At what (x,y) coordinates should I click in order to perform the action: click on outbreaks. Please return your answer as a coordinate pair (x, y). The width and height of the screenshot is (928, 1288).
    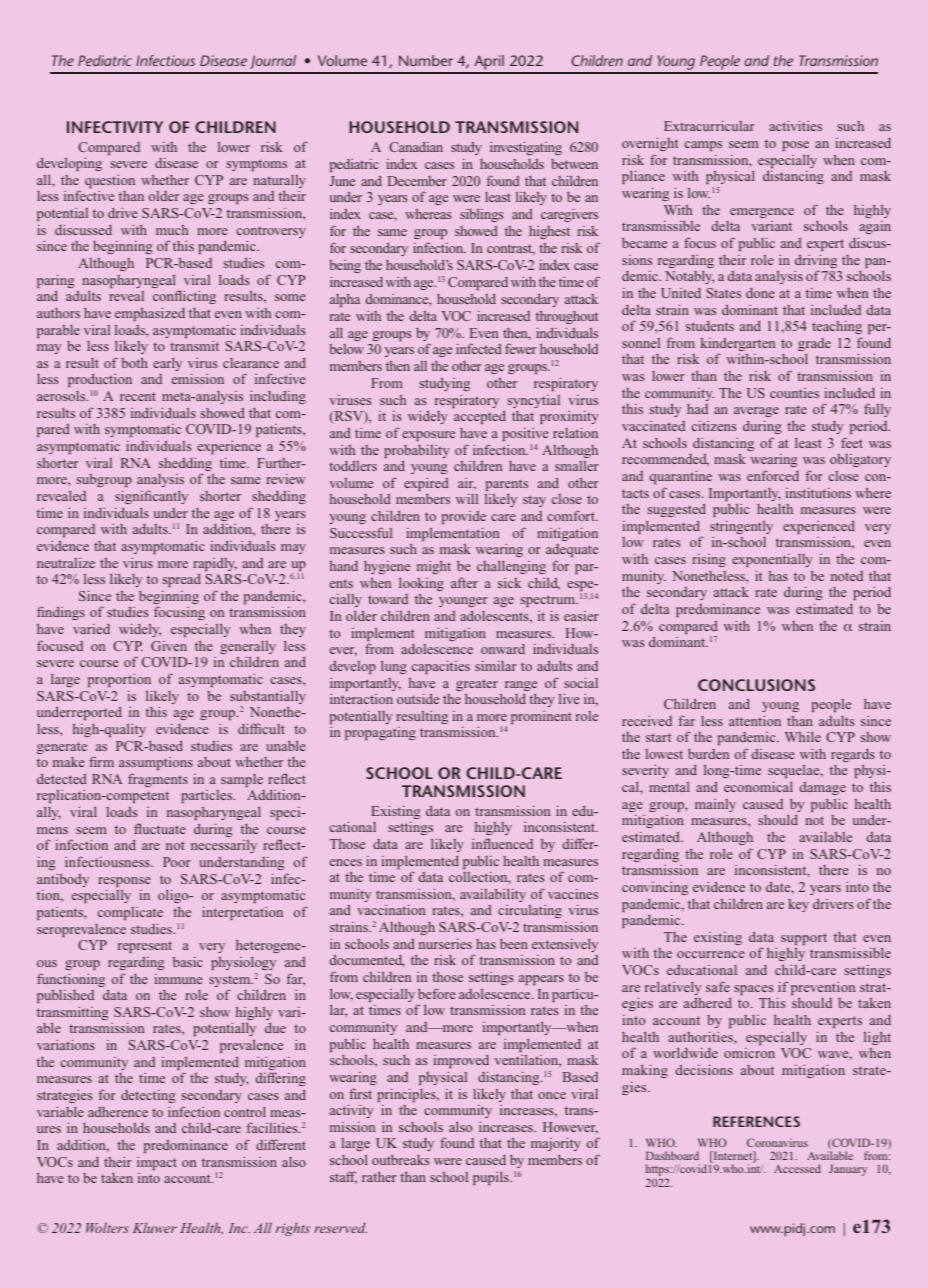
    Looking at the image, I should click on (400, 1159).
